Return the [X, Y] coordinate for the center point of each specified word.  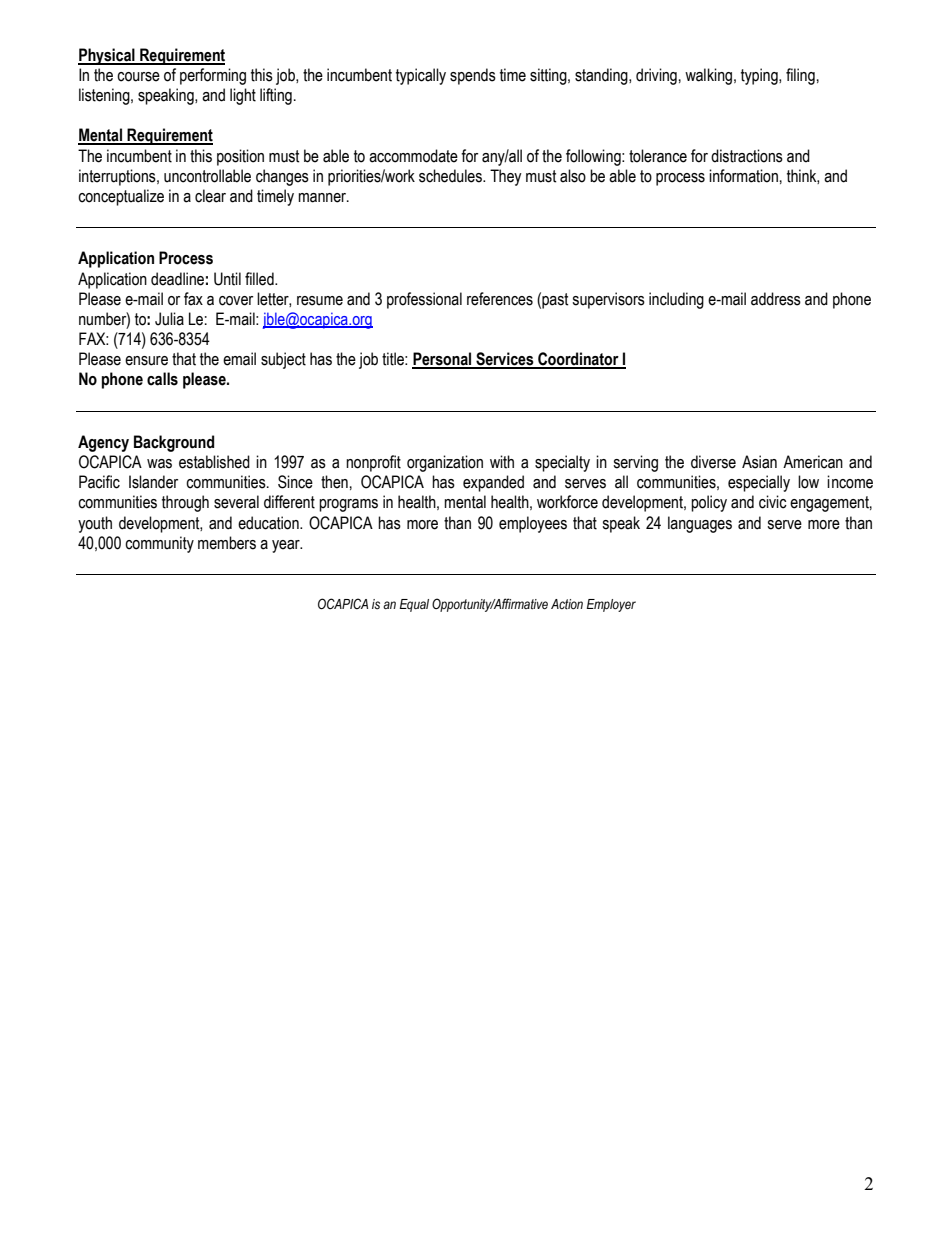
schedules [451, 176]
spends [473, 76]
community [159, 544]
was [159, 464]
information [743, 176]
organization [445, 463]
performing [213, 76]
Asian [759, 462]
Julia [169, 319]
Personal [443, 360]
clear [210, 196]
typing [760, 76]
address [776, 299]
